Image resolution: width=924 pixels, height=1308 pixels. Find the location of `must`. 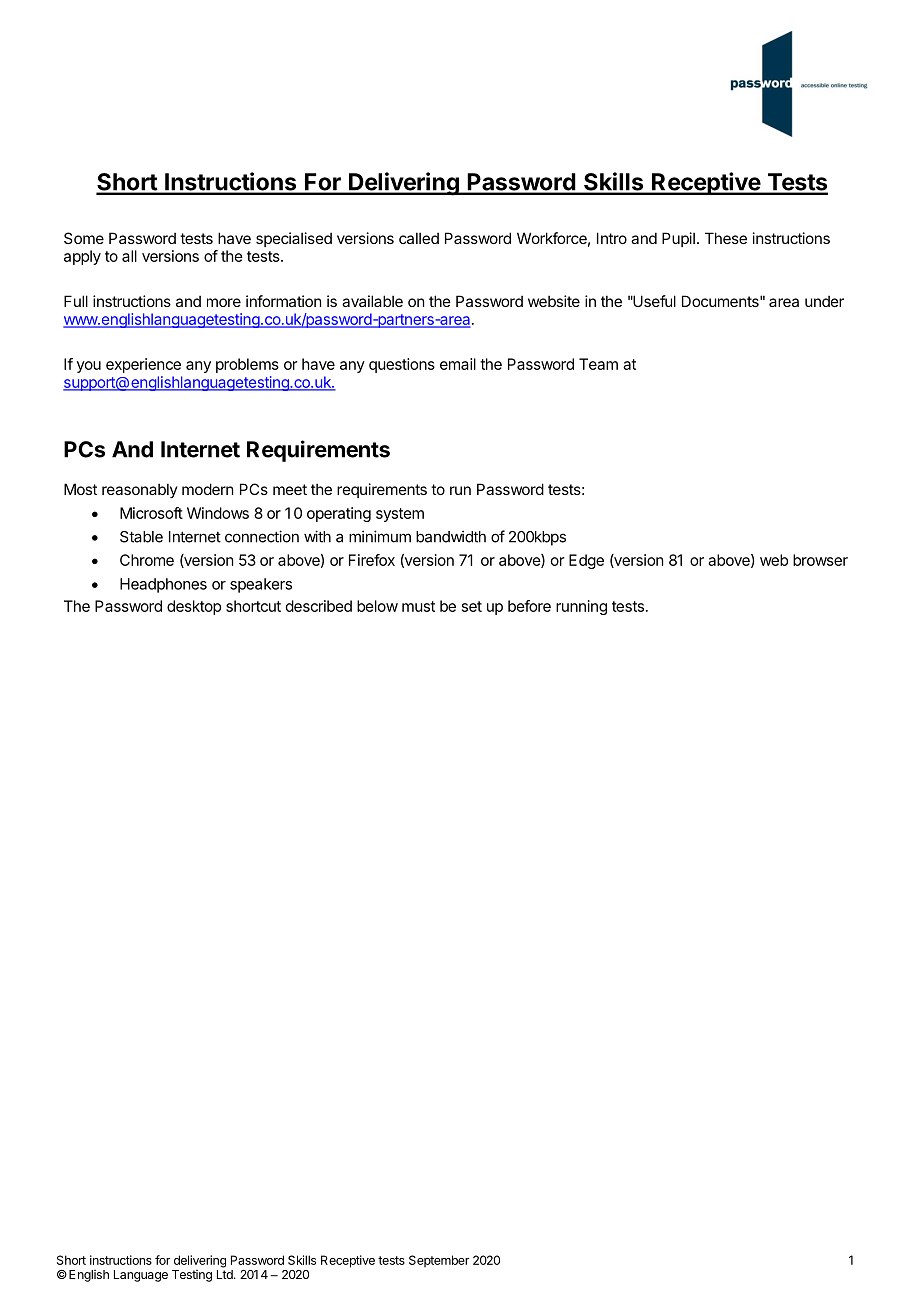

must is located at coordinates (418, 606).
